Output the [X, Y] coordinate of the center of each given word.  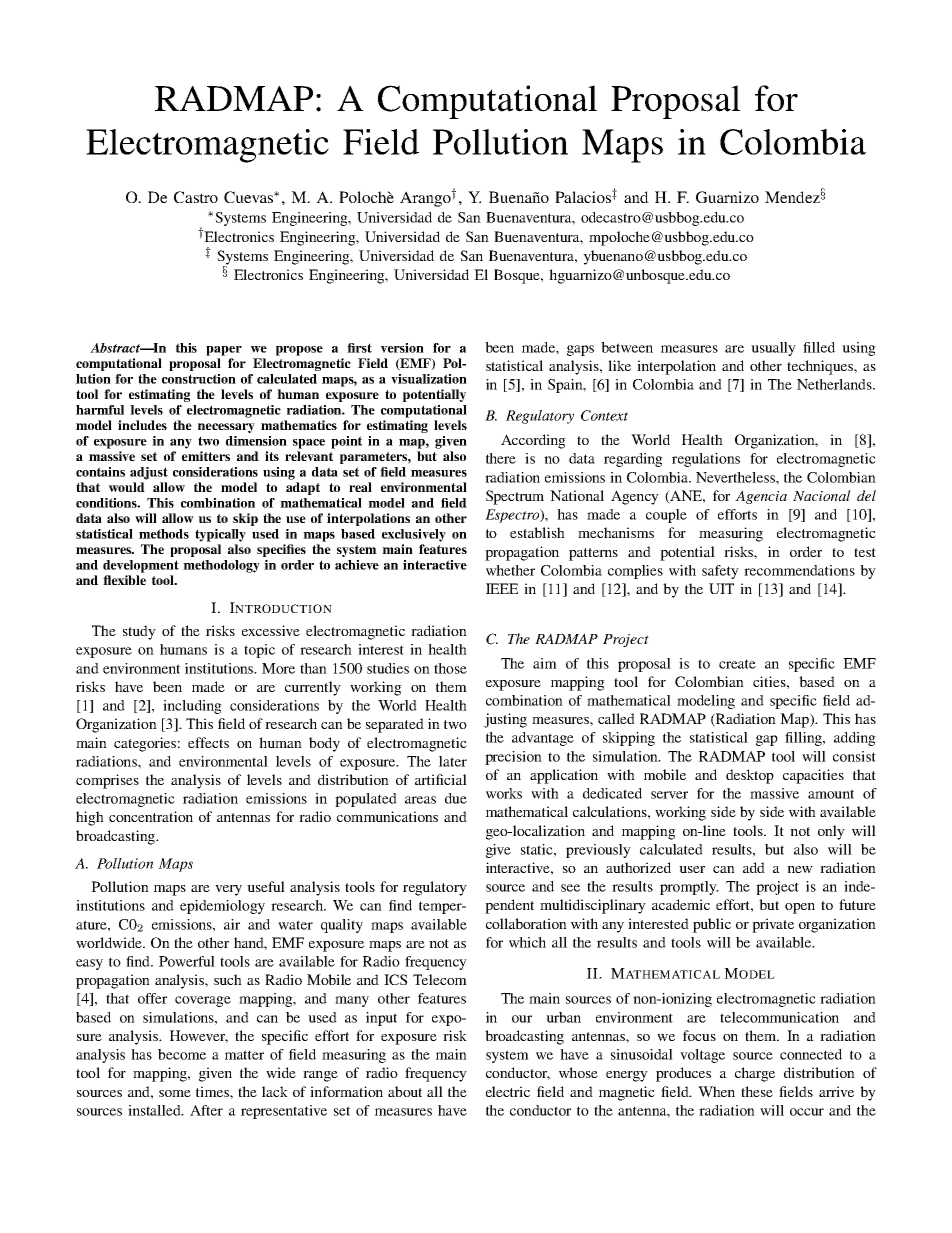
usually [773, 349]
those [450, 668]
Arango [426, 199]
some [175, 1093]
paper [224, 351]
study [139, 632]
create [737, 664]
